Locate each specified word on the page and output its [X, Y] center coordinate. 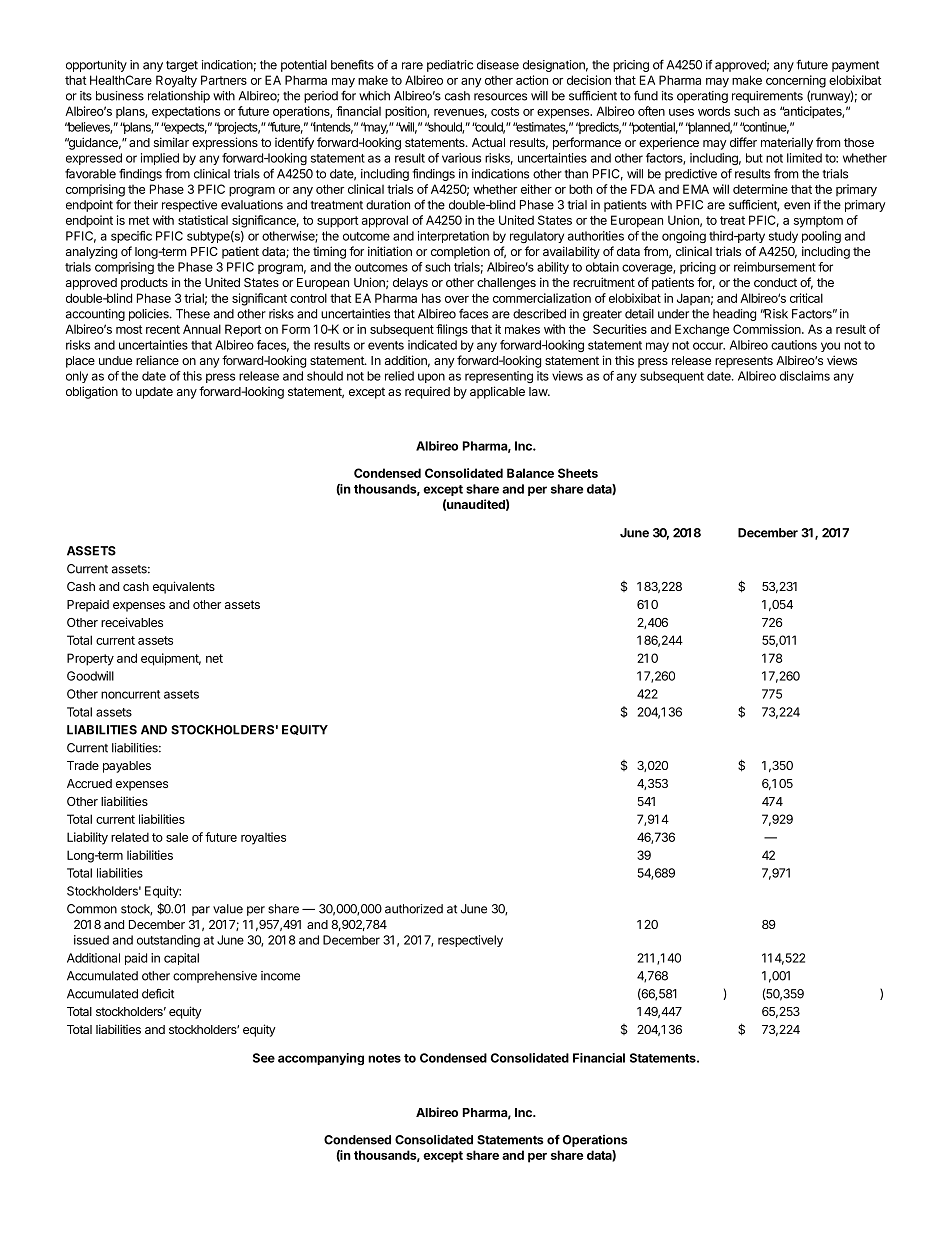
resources [500, 97]
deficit [158, 993]
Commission [768, 329]
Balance [530, 473]
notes [384, 1058]
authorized [414, 909]
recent [163, 329]
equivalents [184, 587]
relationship [179, 97]
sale [177, 837]
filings [452, 330]
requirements [767, 97]
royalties [263, 838]
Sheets [578, 473]
